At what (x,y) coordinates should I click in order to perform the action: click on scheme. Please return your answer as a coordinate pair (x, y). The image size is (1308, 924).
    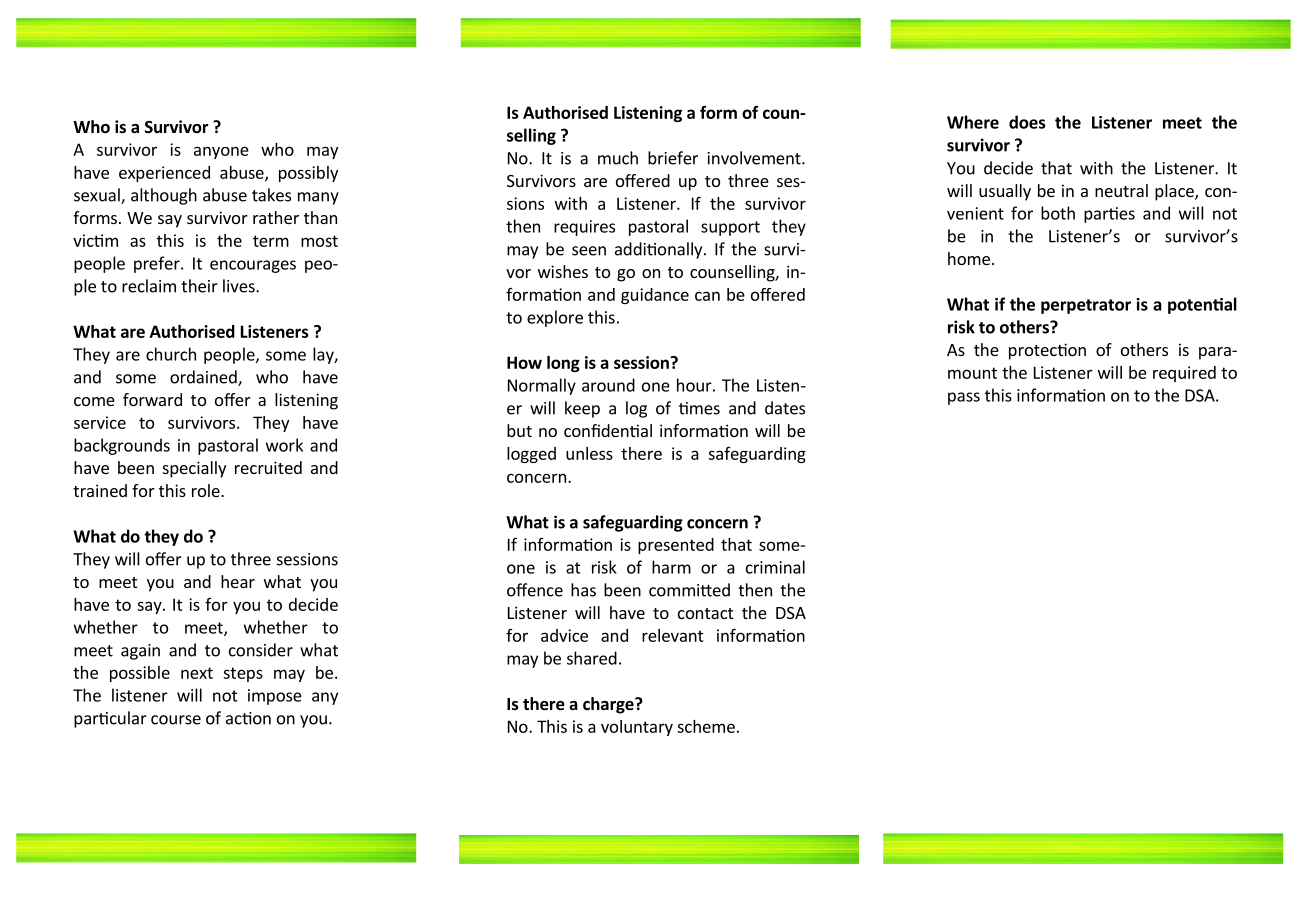
    Looking at the image, I should click on (706, 726).
